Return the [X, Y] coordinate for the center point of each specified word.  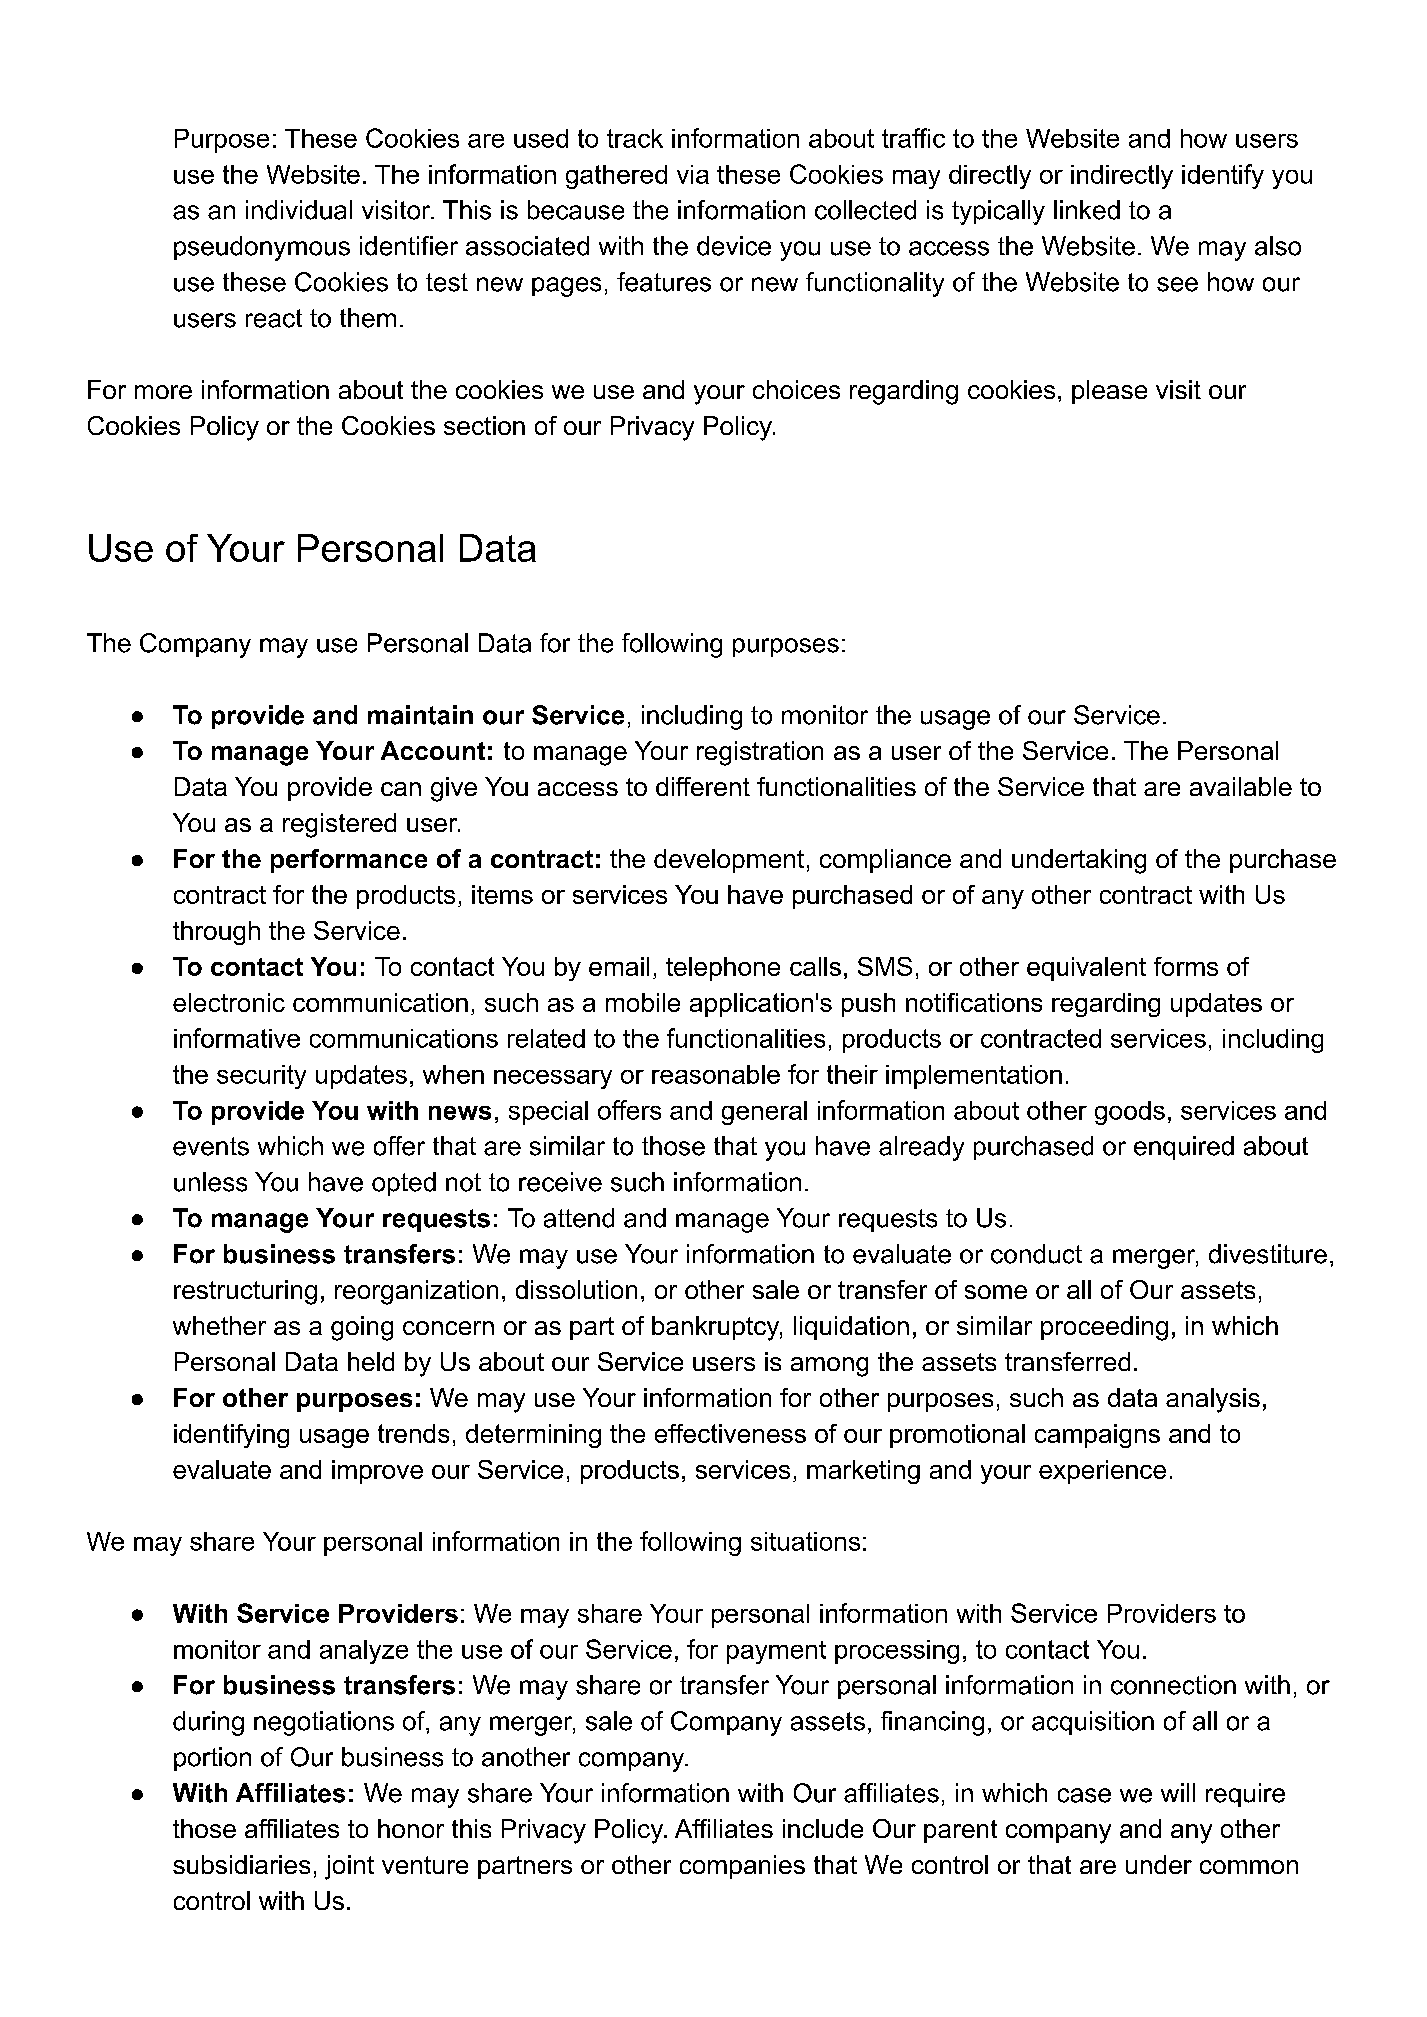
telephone [723, 969]
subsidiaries [241, 1864]
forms [1186, 966]
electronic [229, 1002]
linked [1087, 210]
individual [299, 210]
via [693, 174]
